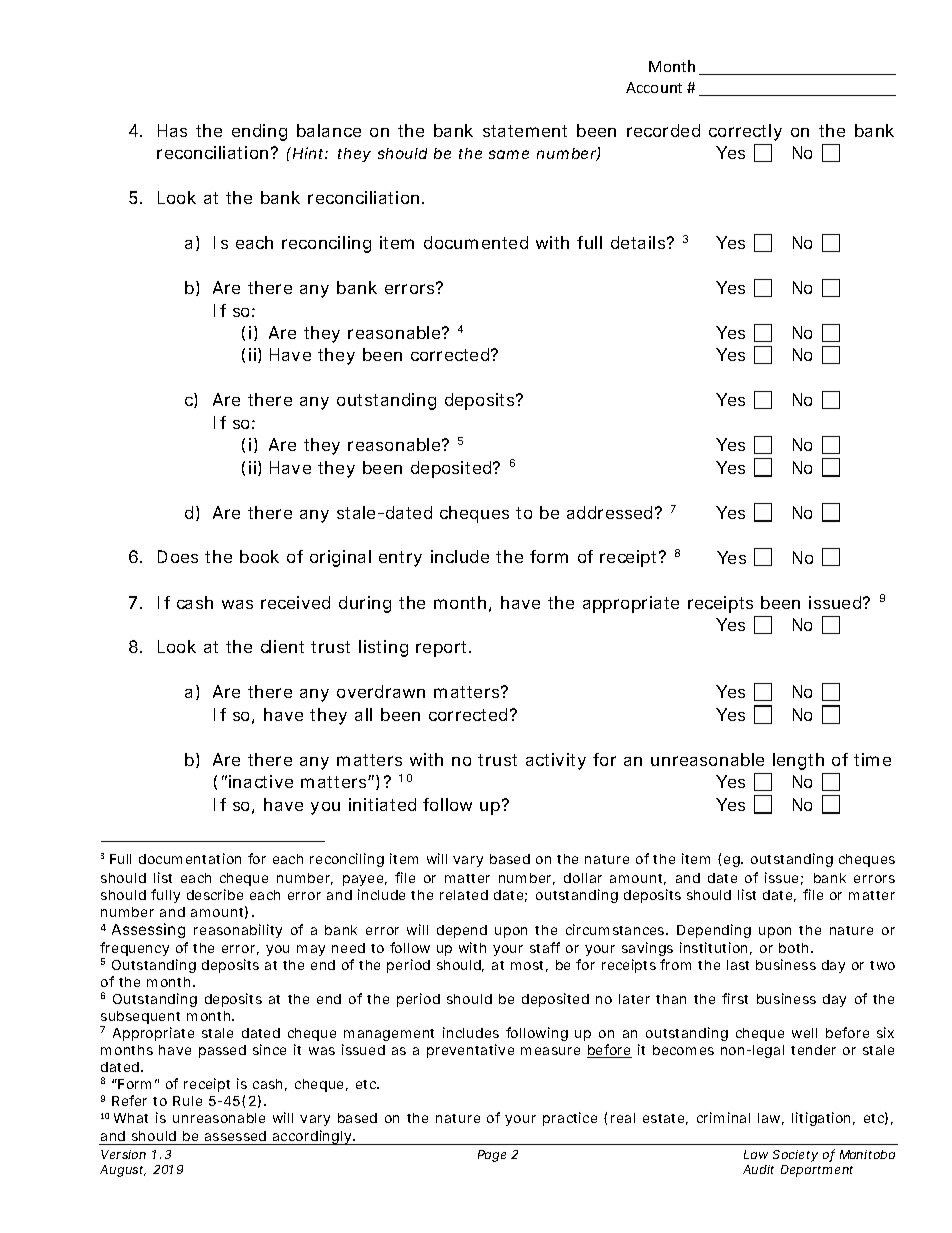 The image size is (952, 1233). I want to click on addressed, so click(609, 512).
